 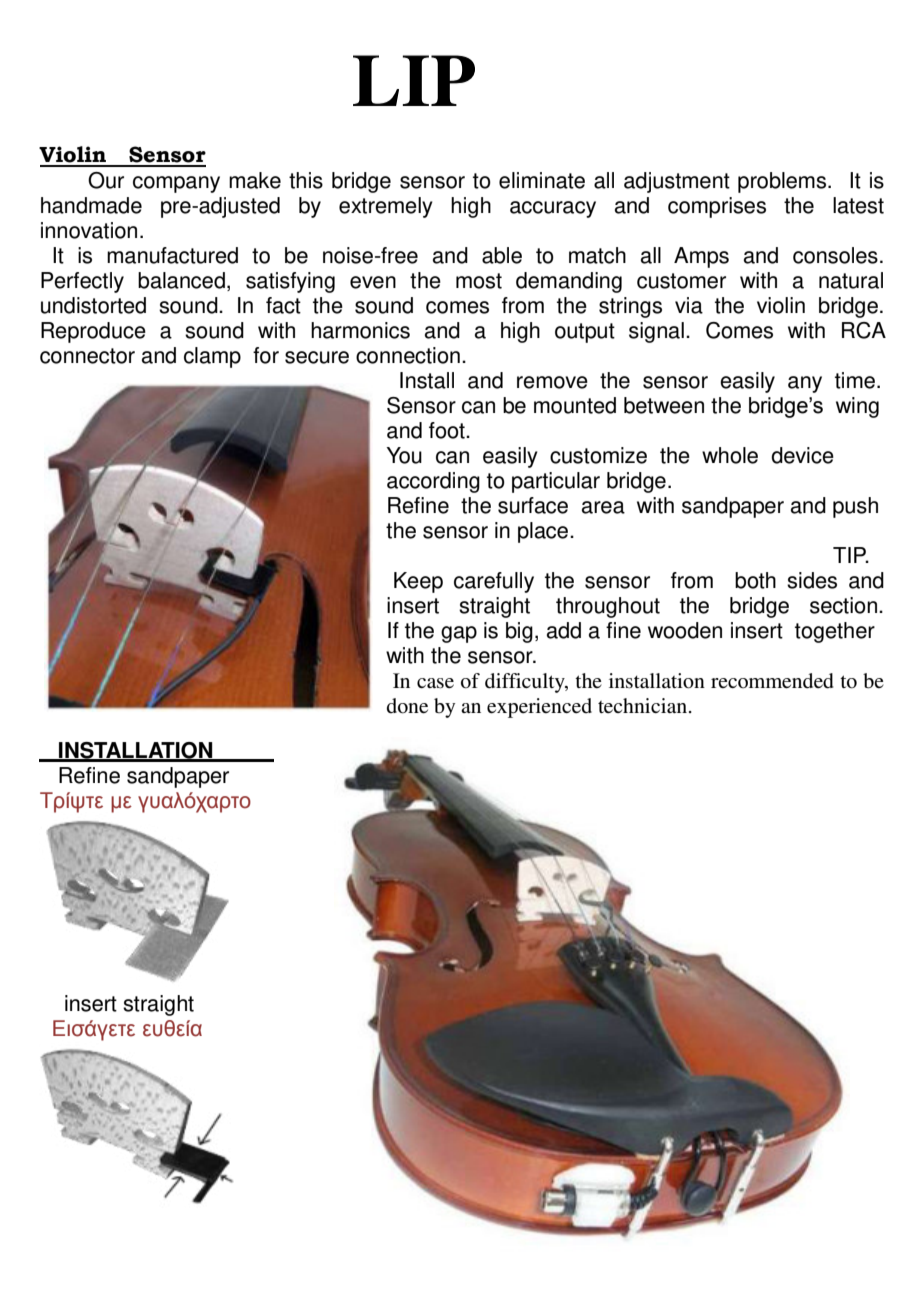 What do you see at coordinates (435, 683) in the screenshot?
I see `case` at bounding box center [435, 683].
